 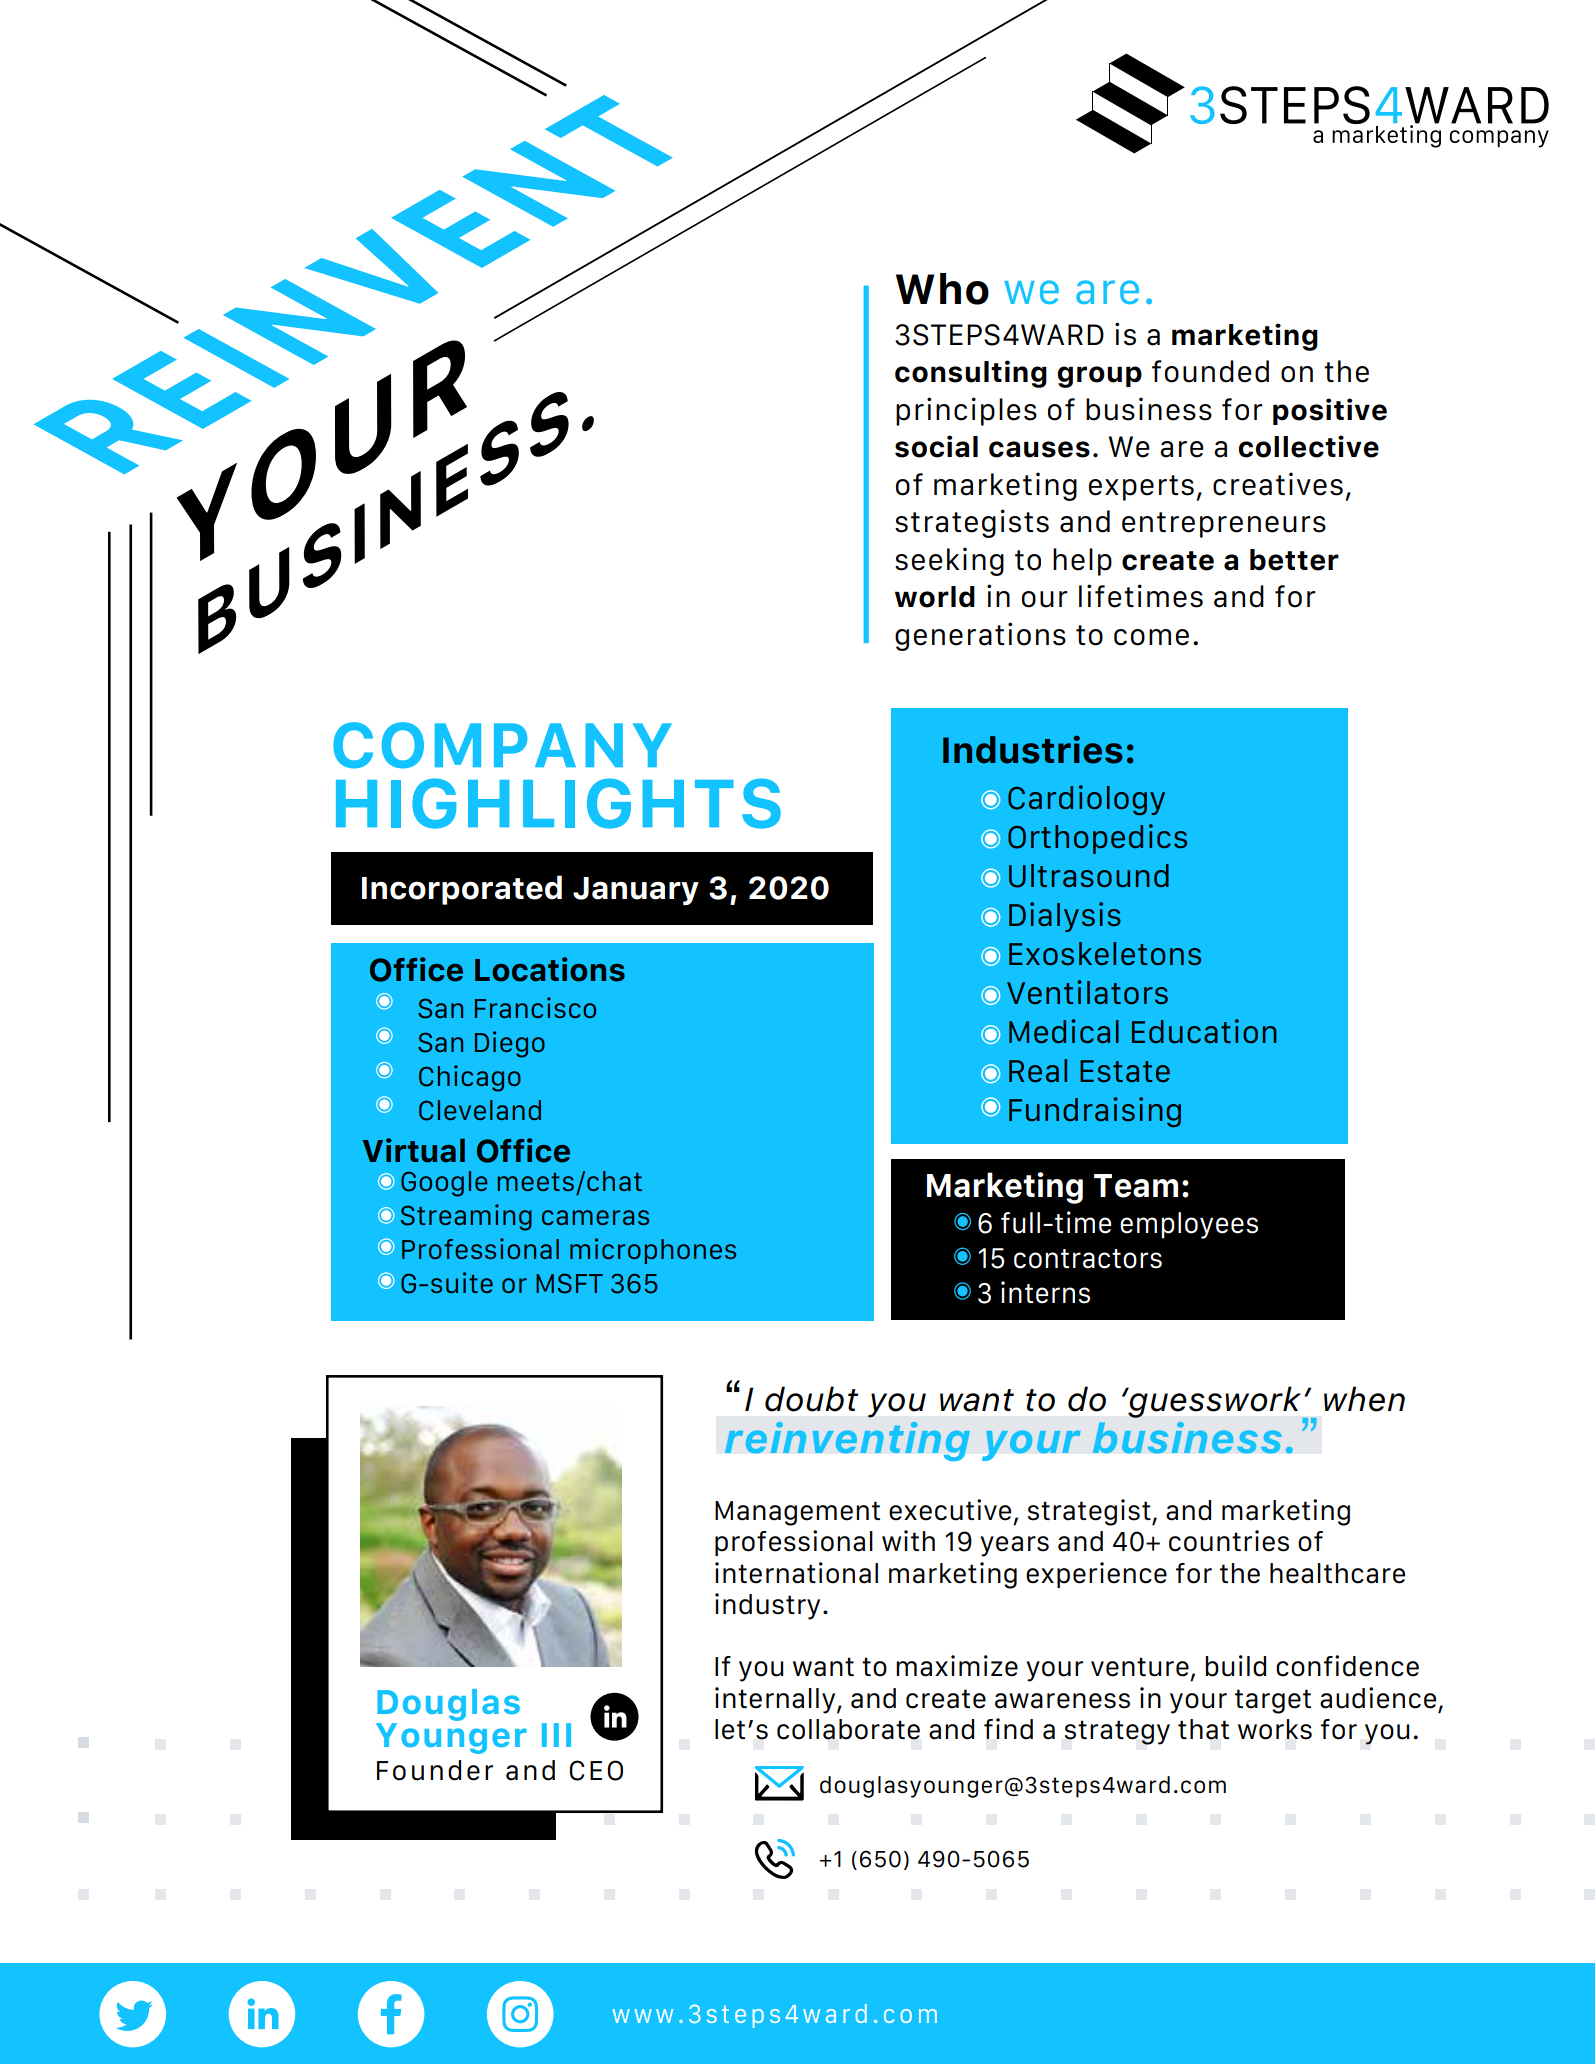 What do you see at coordinates (971, 374) in the document?
I see `consulting` at bounding box center [971, 374].
